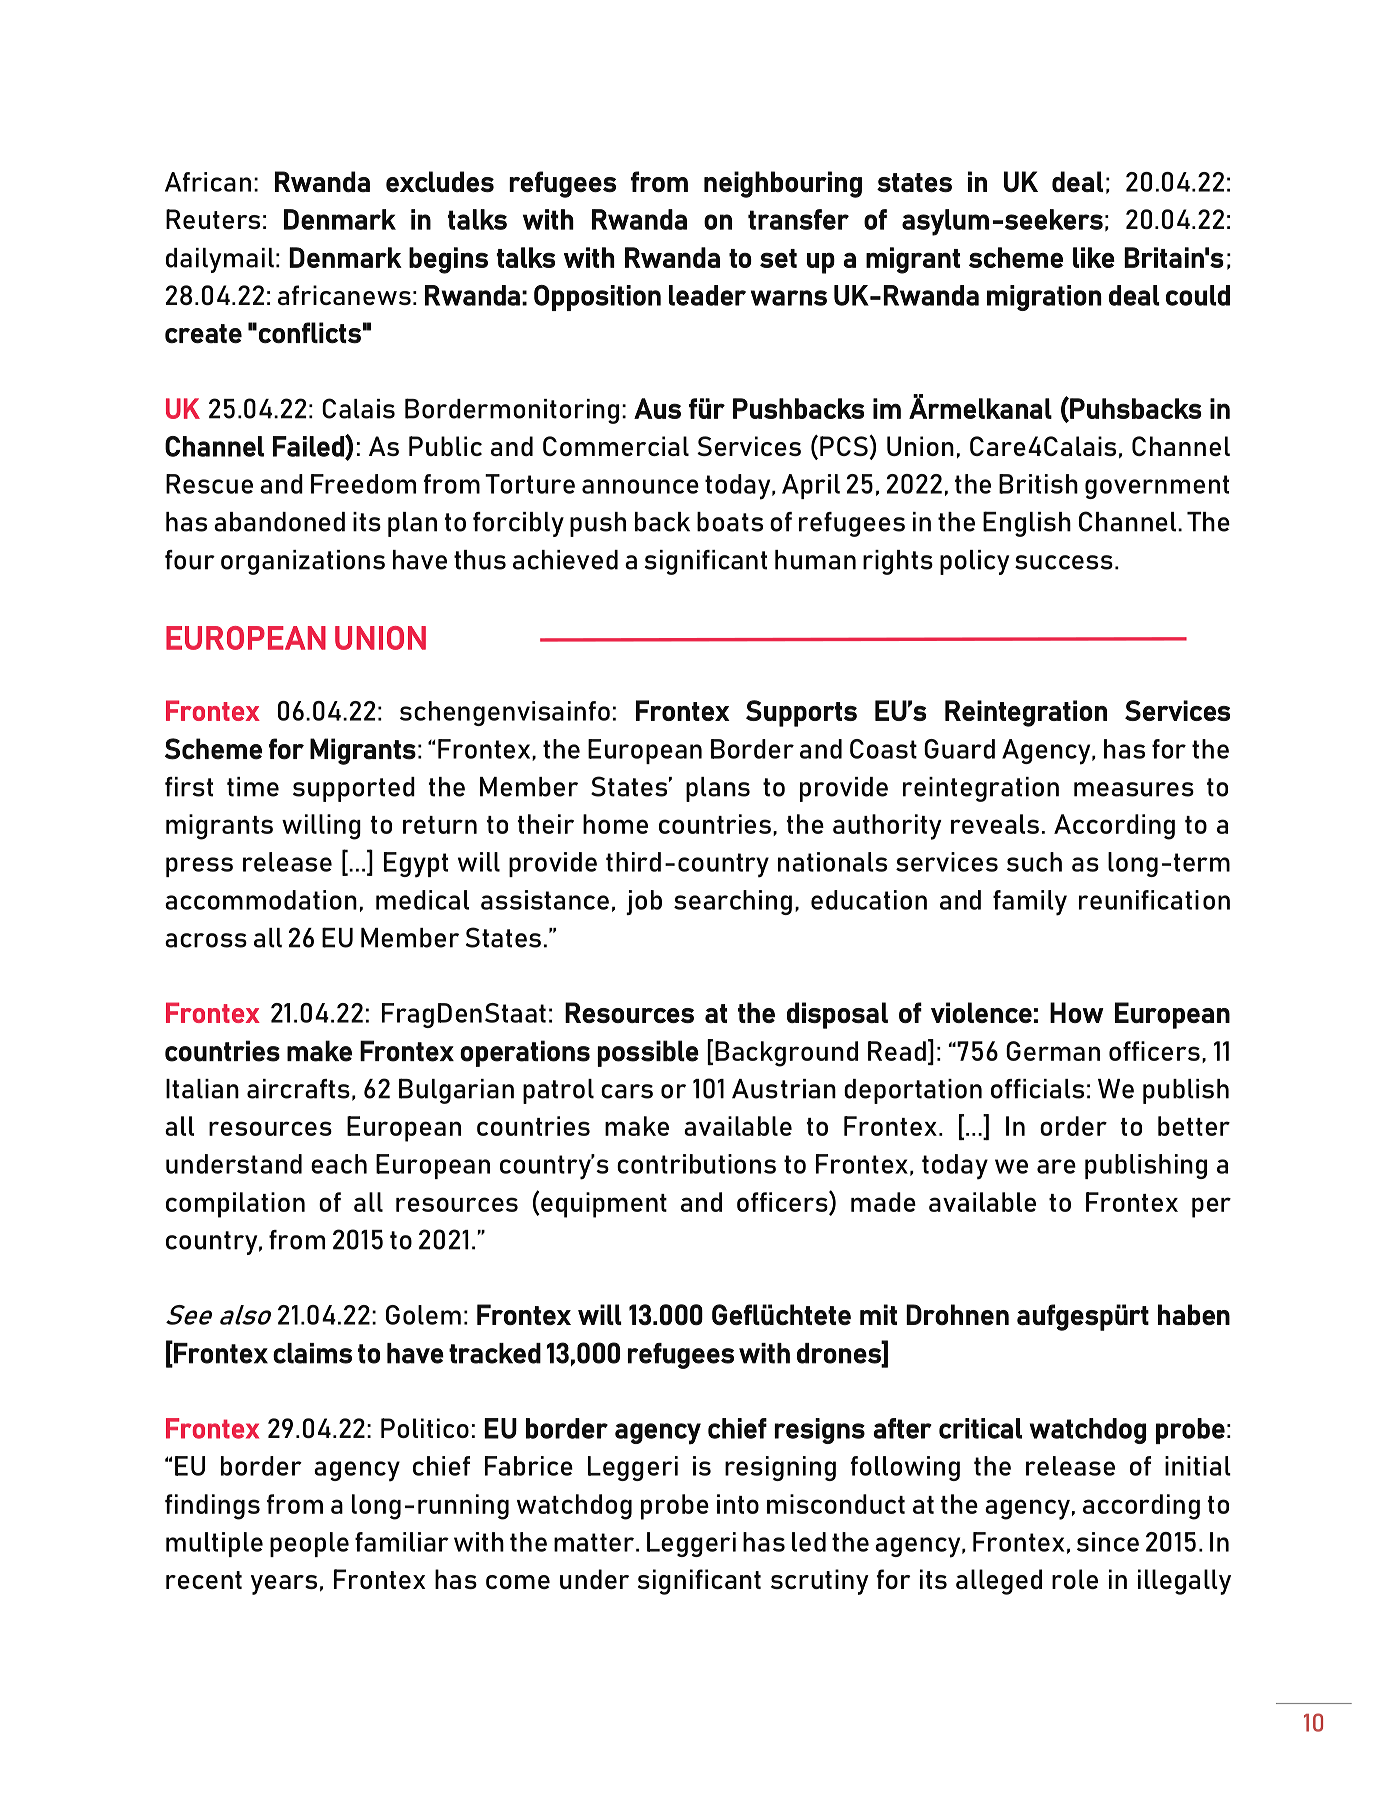  I want to click on people, so click(309, 1544).
